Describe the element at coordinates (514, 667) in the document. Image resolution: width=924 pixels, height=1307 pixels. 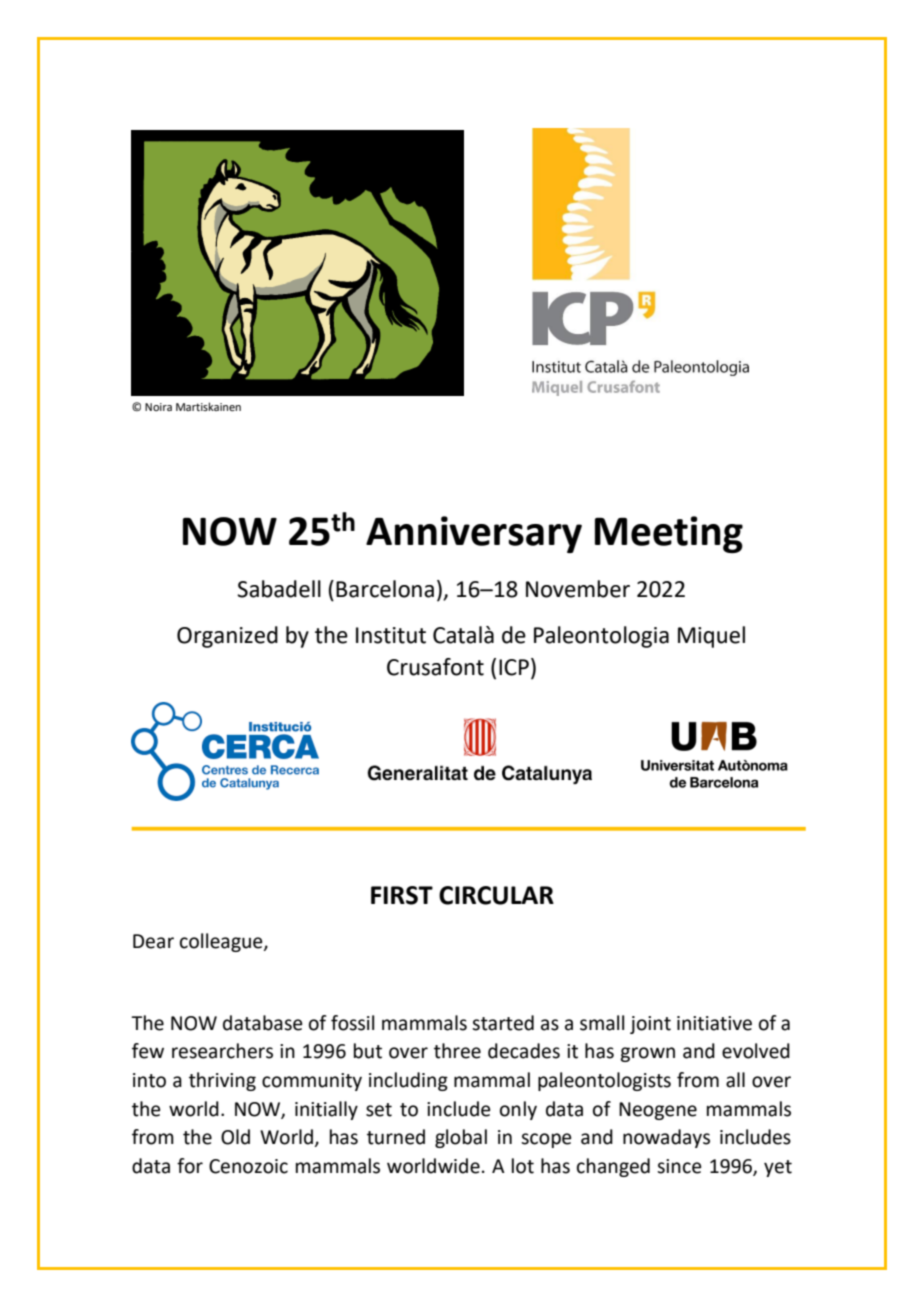
I see `ICP` at that location.
